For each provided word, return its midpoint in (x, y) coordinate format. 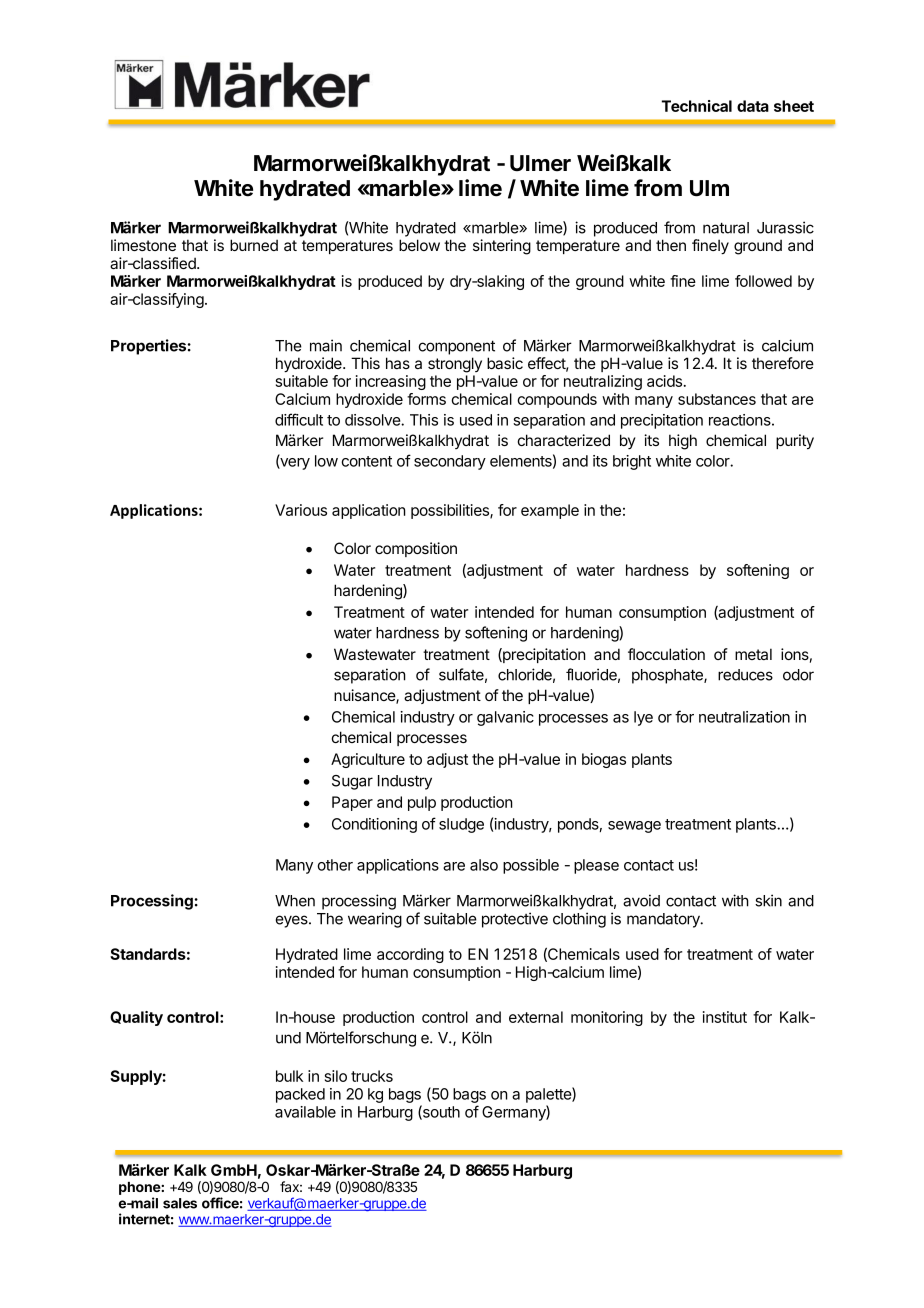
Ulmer (540, 163)
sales (180, 1203)
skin (768, 900)
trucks (372, 1076)
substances (717, 399)
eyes (293, 921)
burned (254, 245)
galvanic (505, 718)
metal (753, 654)
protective (515, 920)
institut (725, 1017)
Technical (697, 106)
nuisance (365, 696)
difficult (299, 419)
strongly (455, 365)
